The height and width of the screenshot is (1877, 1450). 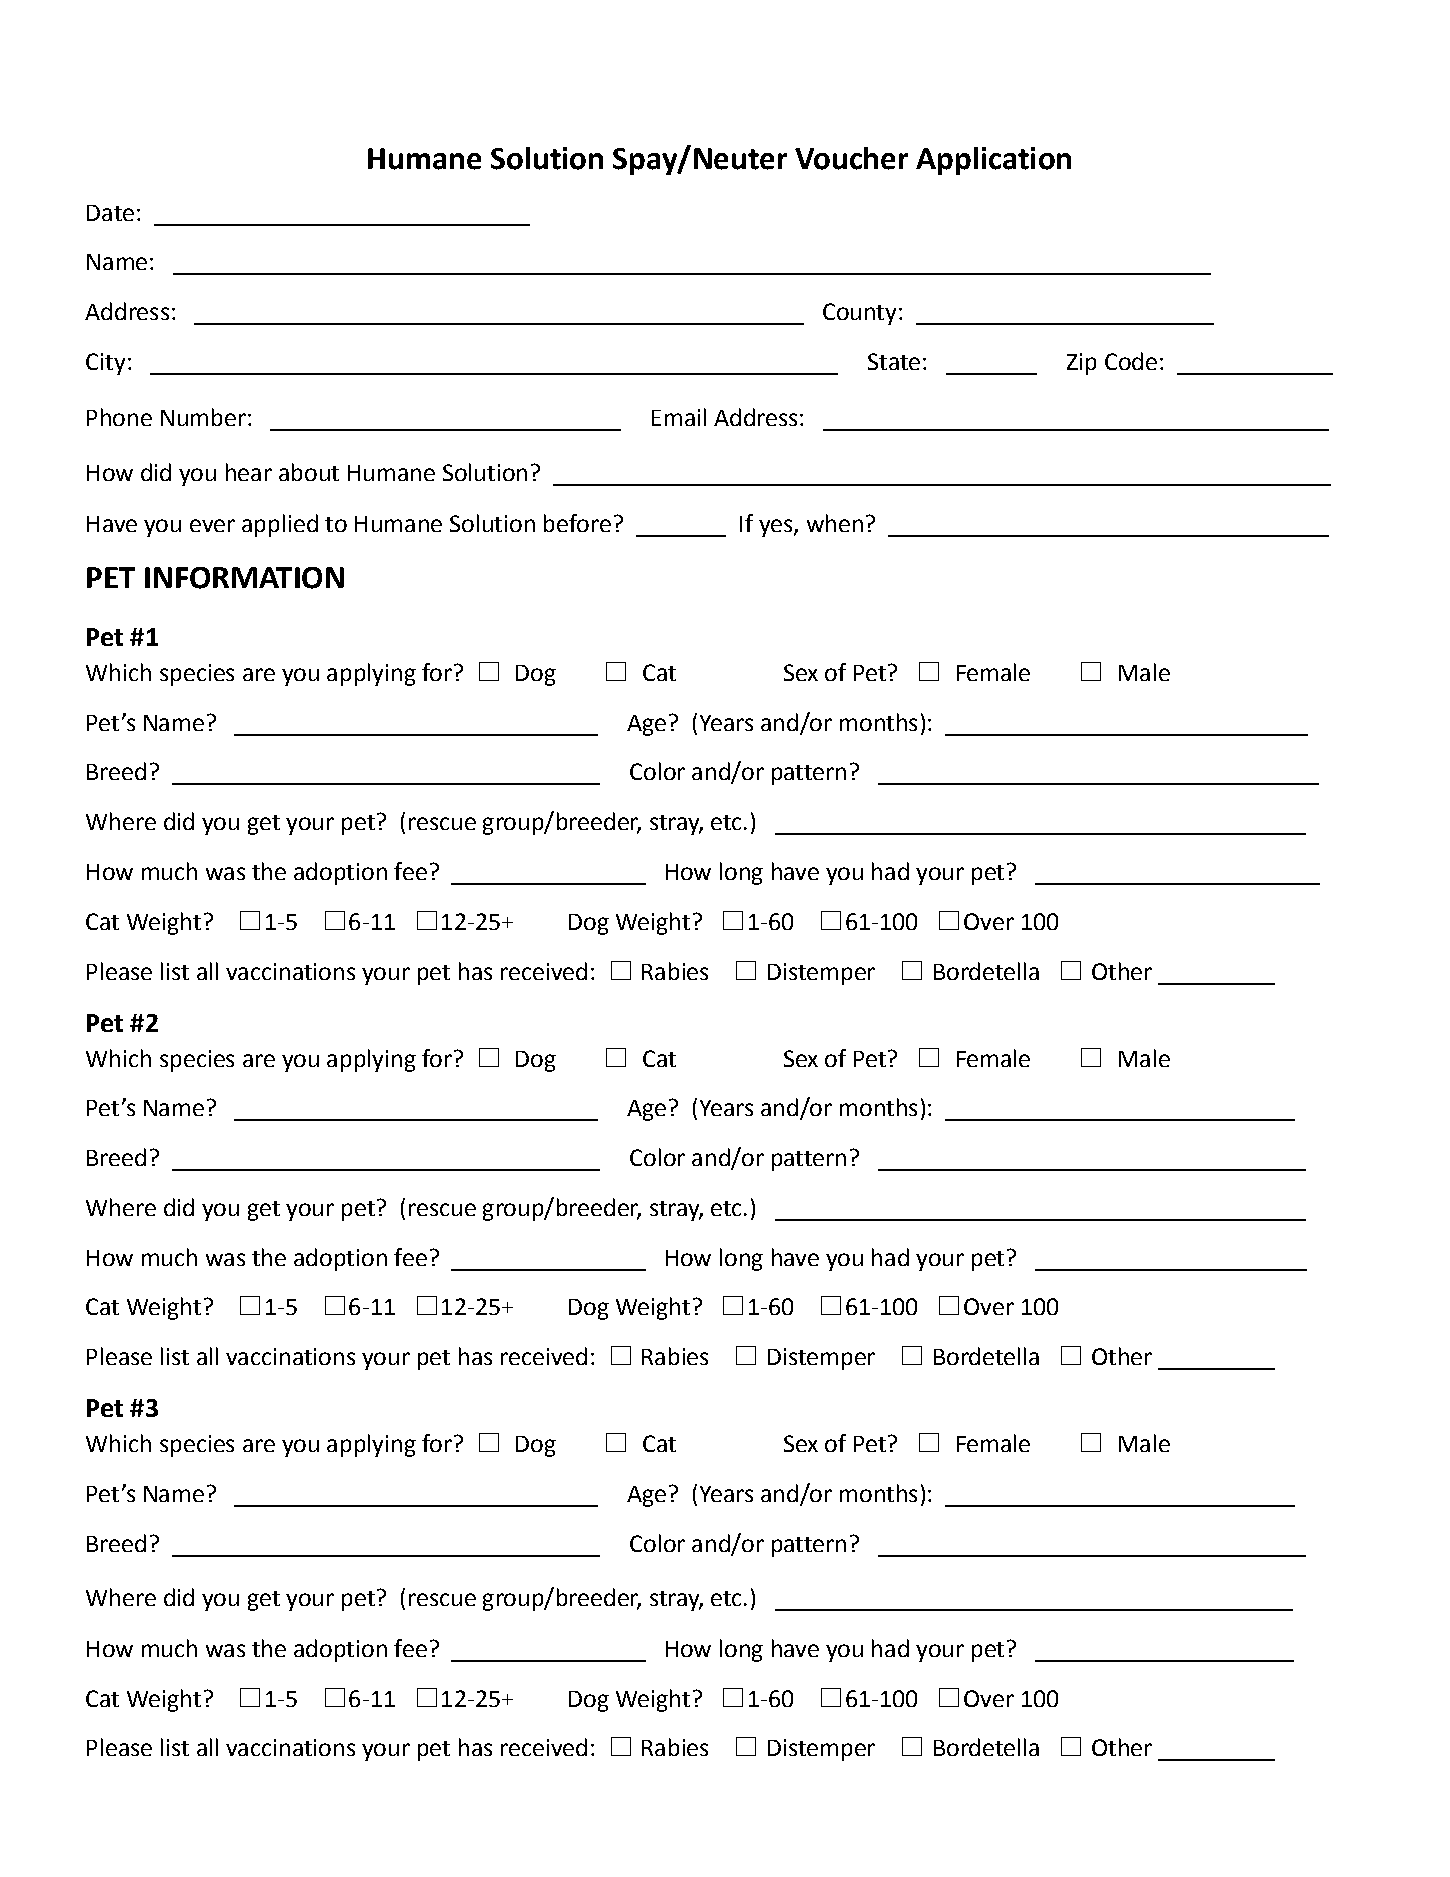 What do you see at coordinates (577, 523) in the screenshot?
I see `before` at bounding box center [577, 523].
